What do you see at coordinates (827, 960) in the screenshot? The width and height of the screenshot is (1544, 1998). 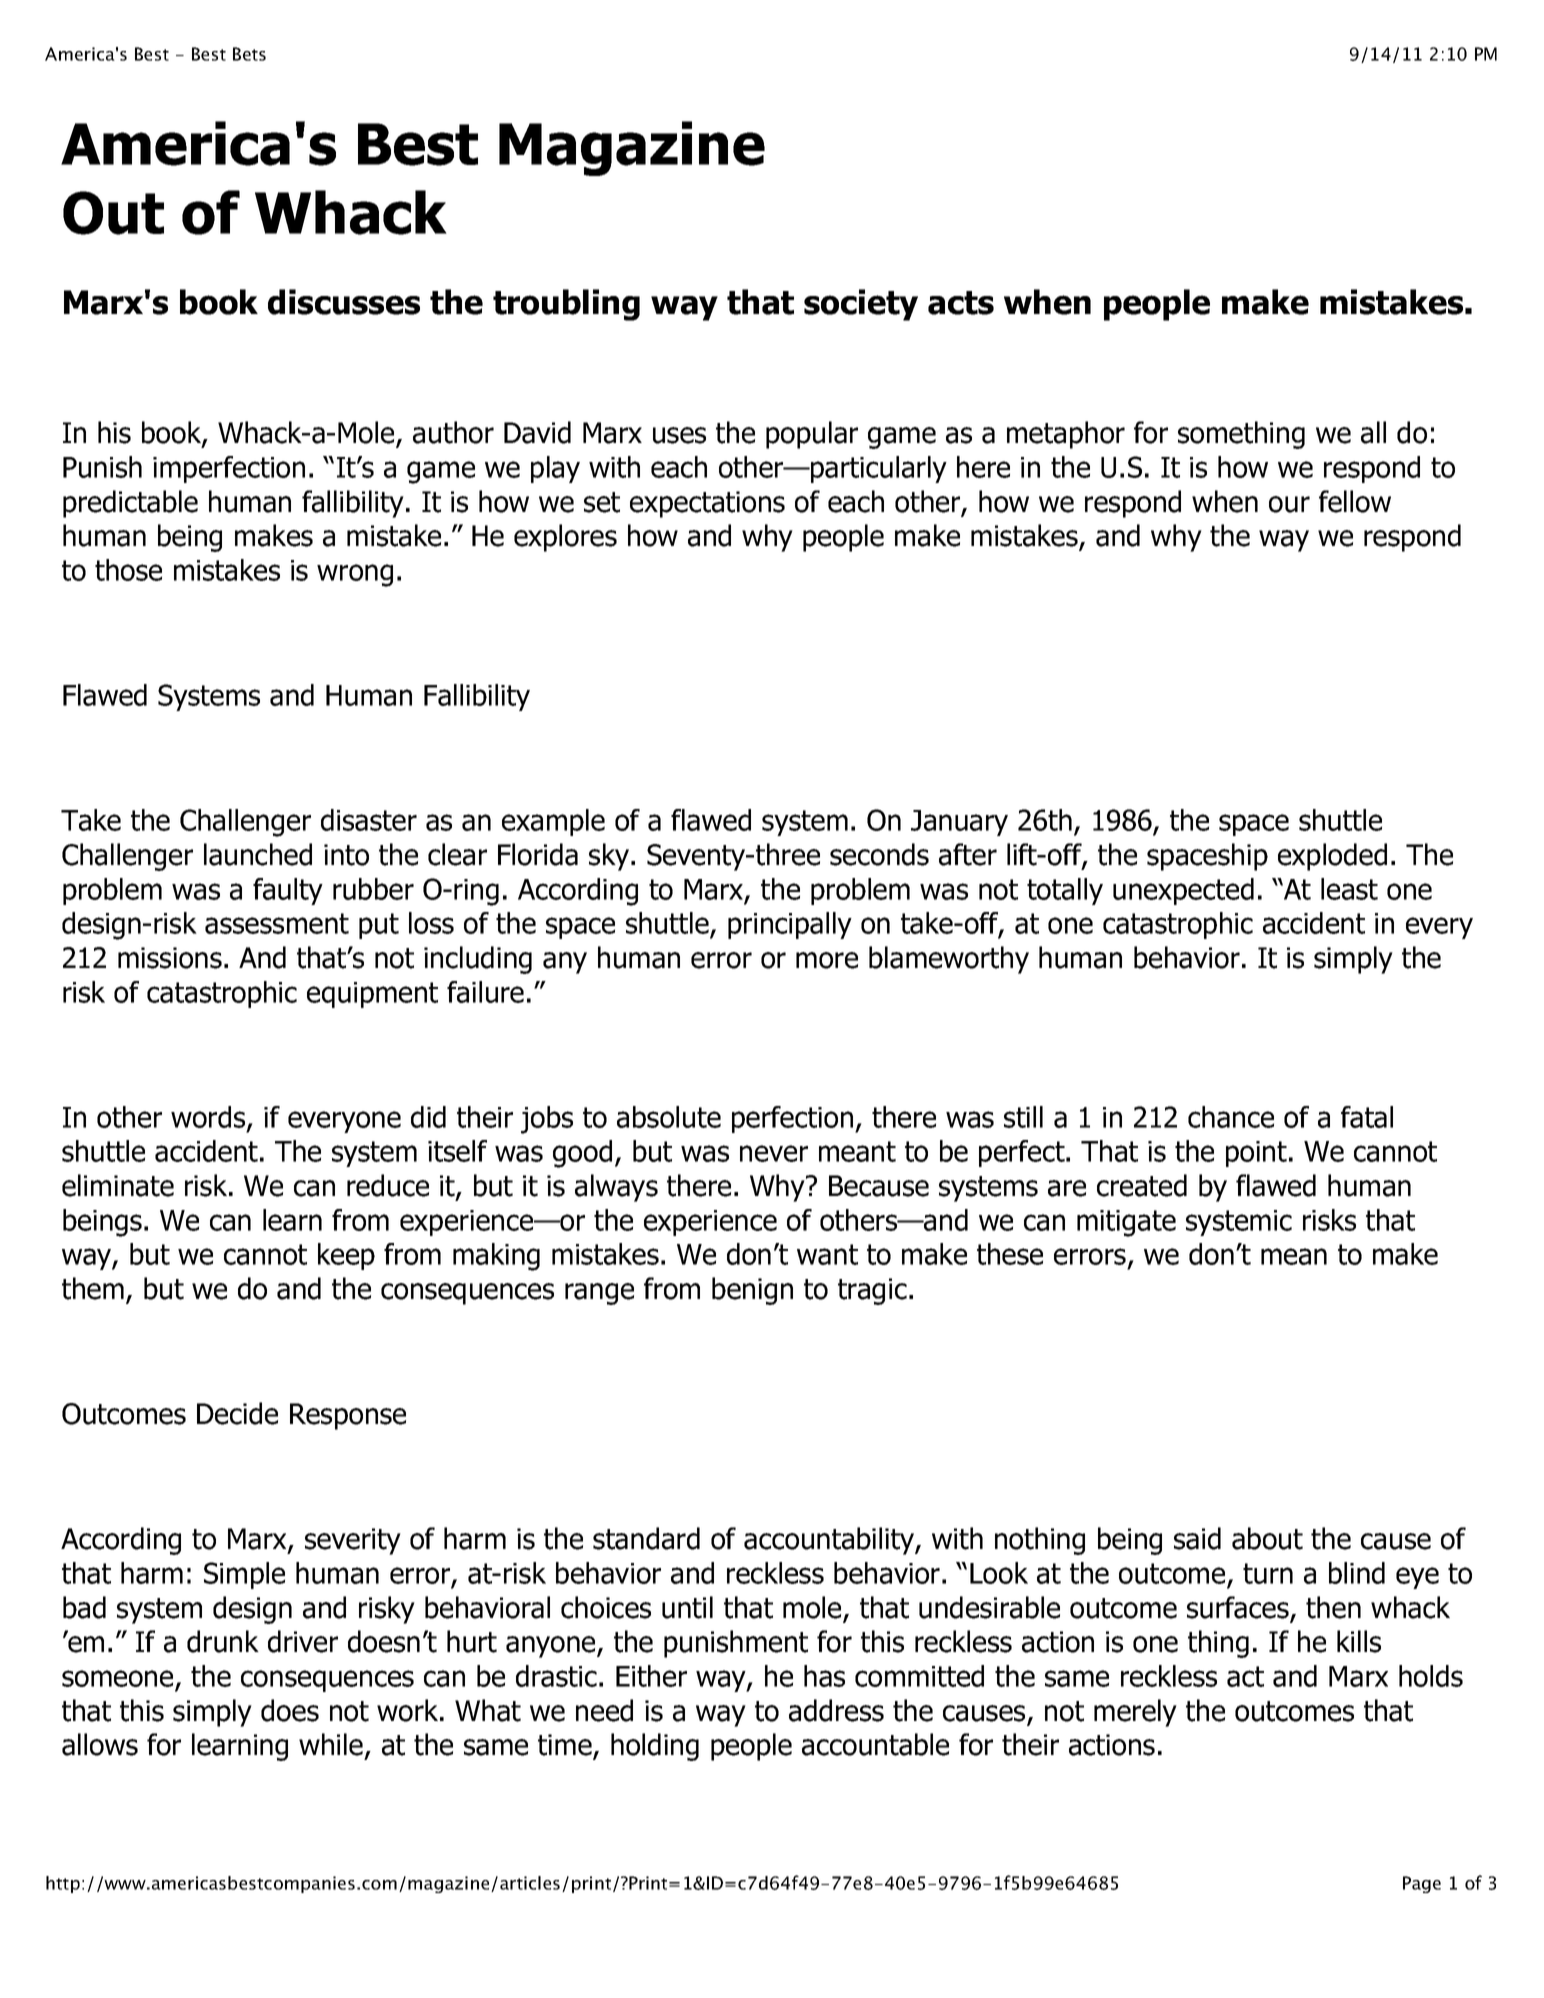 I see `more` at bounding box center [827, 960].
